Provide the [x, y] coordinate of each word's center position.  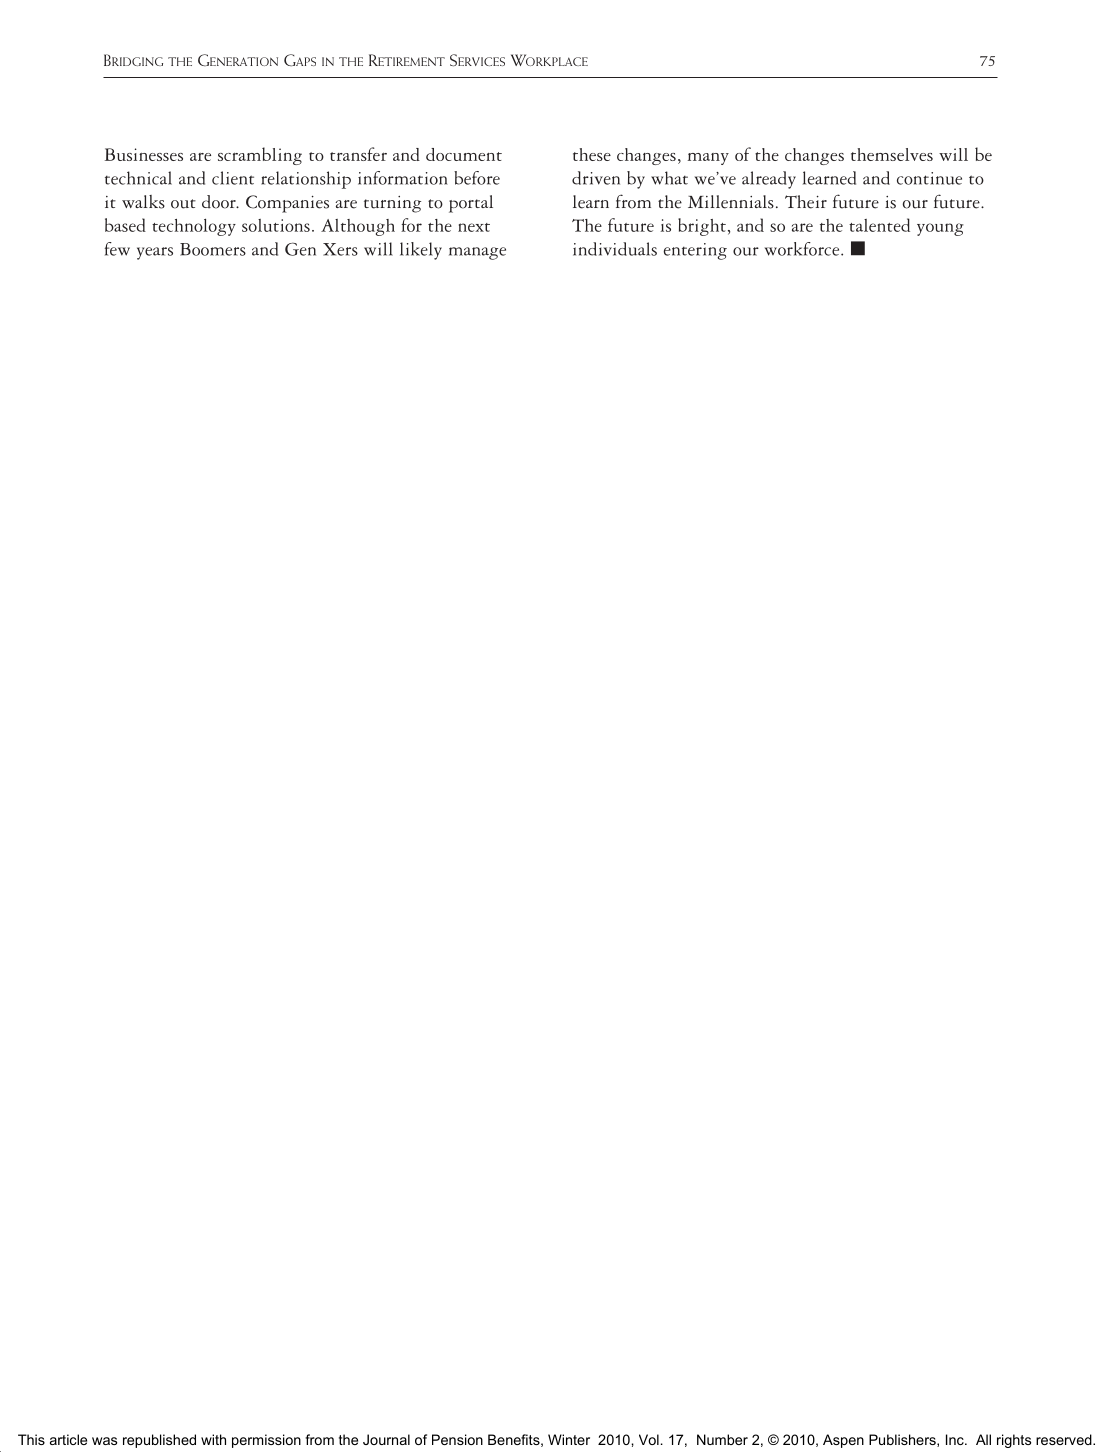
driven [596, 178]
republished [159, 1441]
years [155, 253]
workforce [803, 249]
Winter [569, 1439]
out [183, 204]
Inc [956, 1439]
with [213, 1439]
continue [929, 178]
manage [477, 253]
